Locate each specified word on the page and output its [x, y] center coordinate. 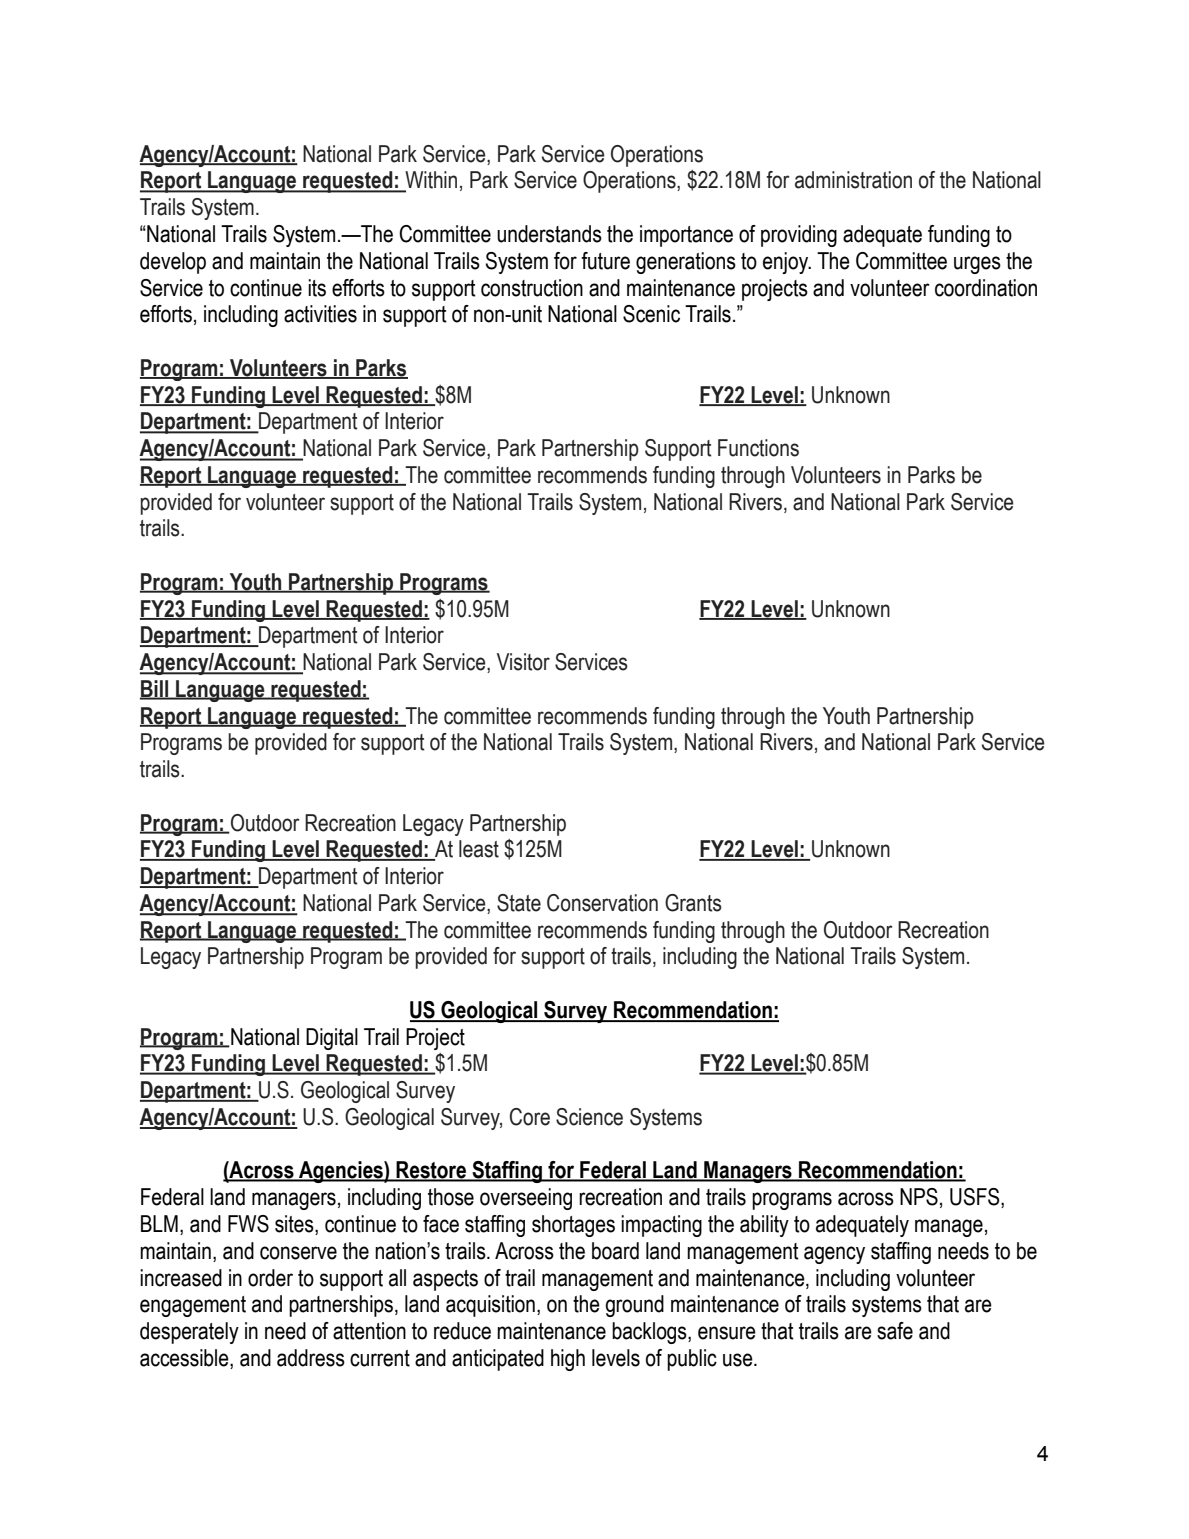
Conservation [602, 903]
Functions [758, 448]
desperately [189, 1333]
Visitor [523, 662]
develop [173, 263]
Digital [332, 1039]
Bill [155, 689]
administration [853, 180]
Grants [693, 903]
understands [549, 234]
